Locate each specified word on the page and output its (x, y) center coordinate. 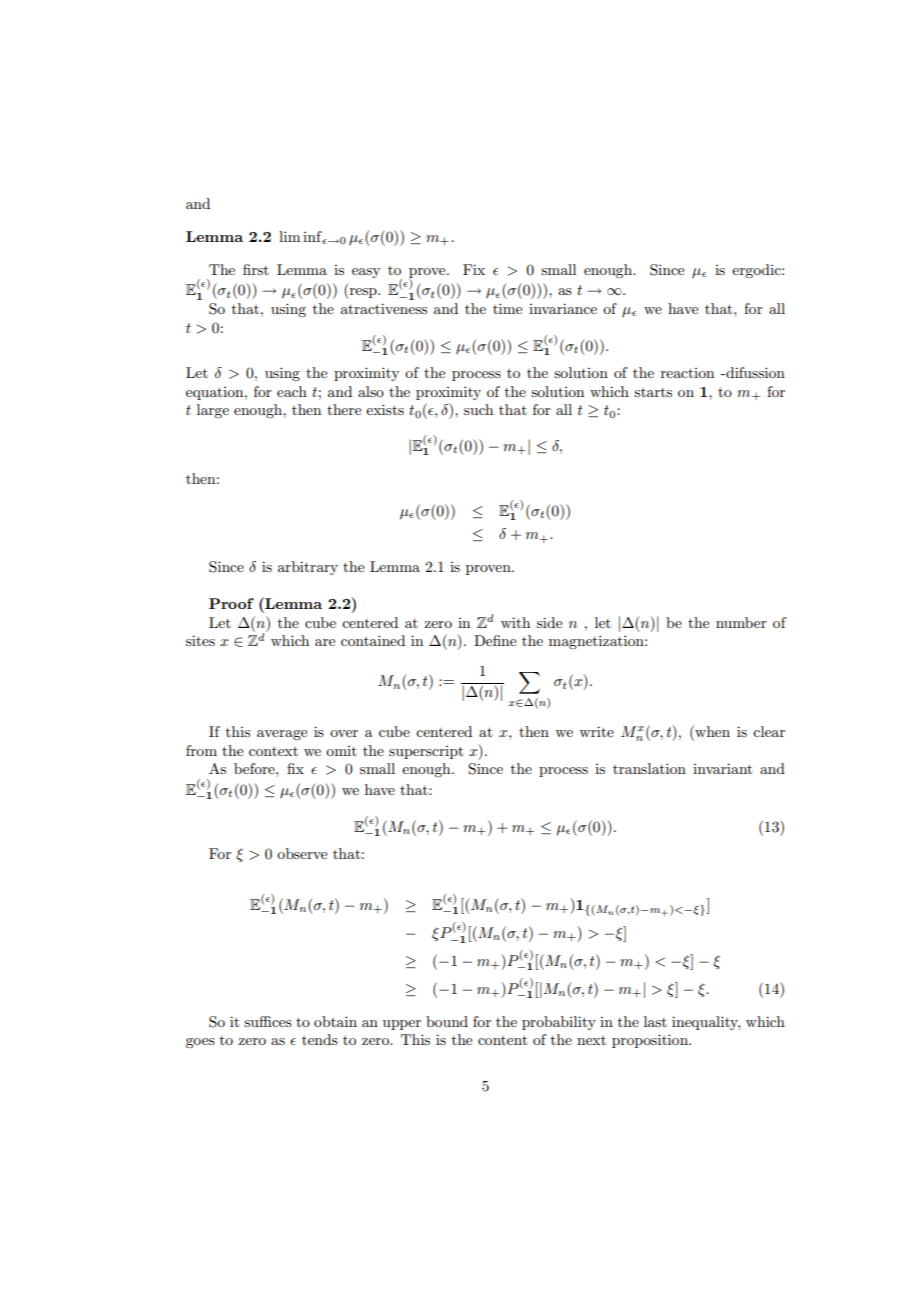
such (478, 409)
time (507, 308)
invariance (563, 308)
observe (302, 853)
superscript (426, 752)
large (213, 411)
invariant (722, 768)
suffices (268, 1021)
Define (495, 640)
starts (653, 392)
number (741, 622)
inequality (706, 1023)
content (502, 1040)
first (256, 269)
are (325, 642)
